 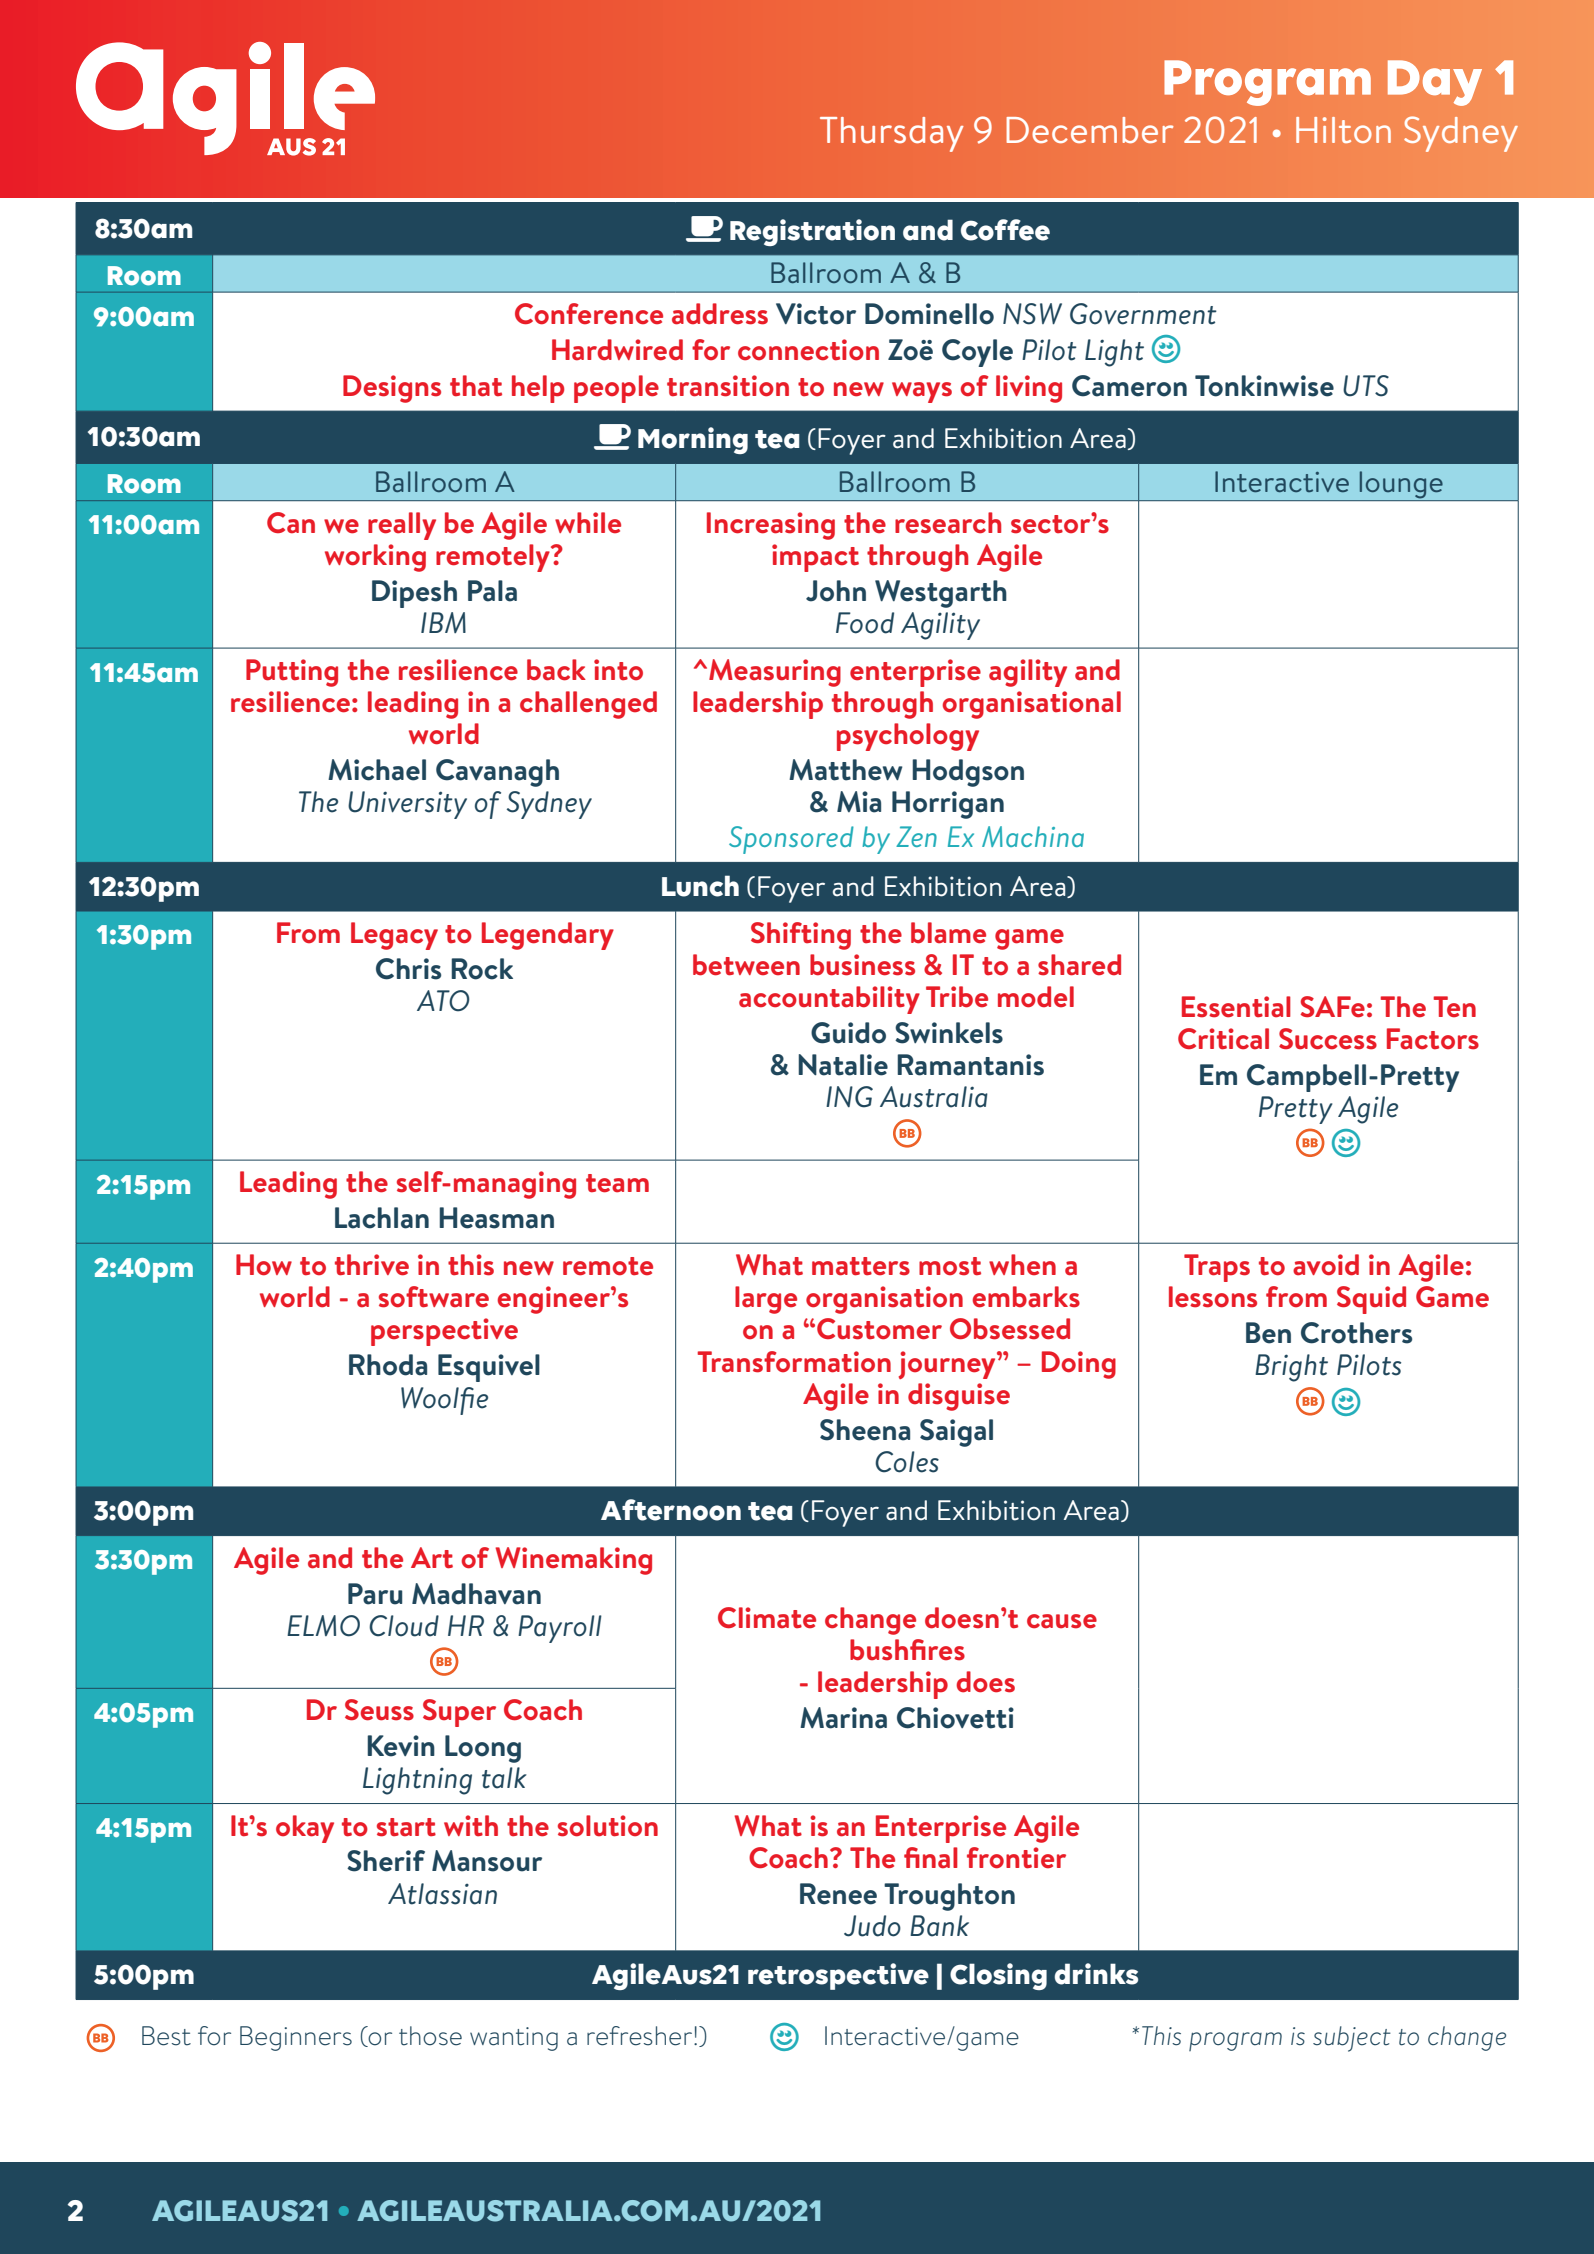 I want to click on retrospective, so click(x=838, y=1976).
